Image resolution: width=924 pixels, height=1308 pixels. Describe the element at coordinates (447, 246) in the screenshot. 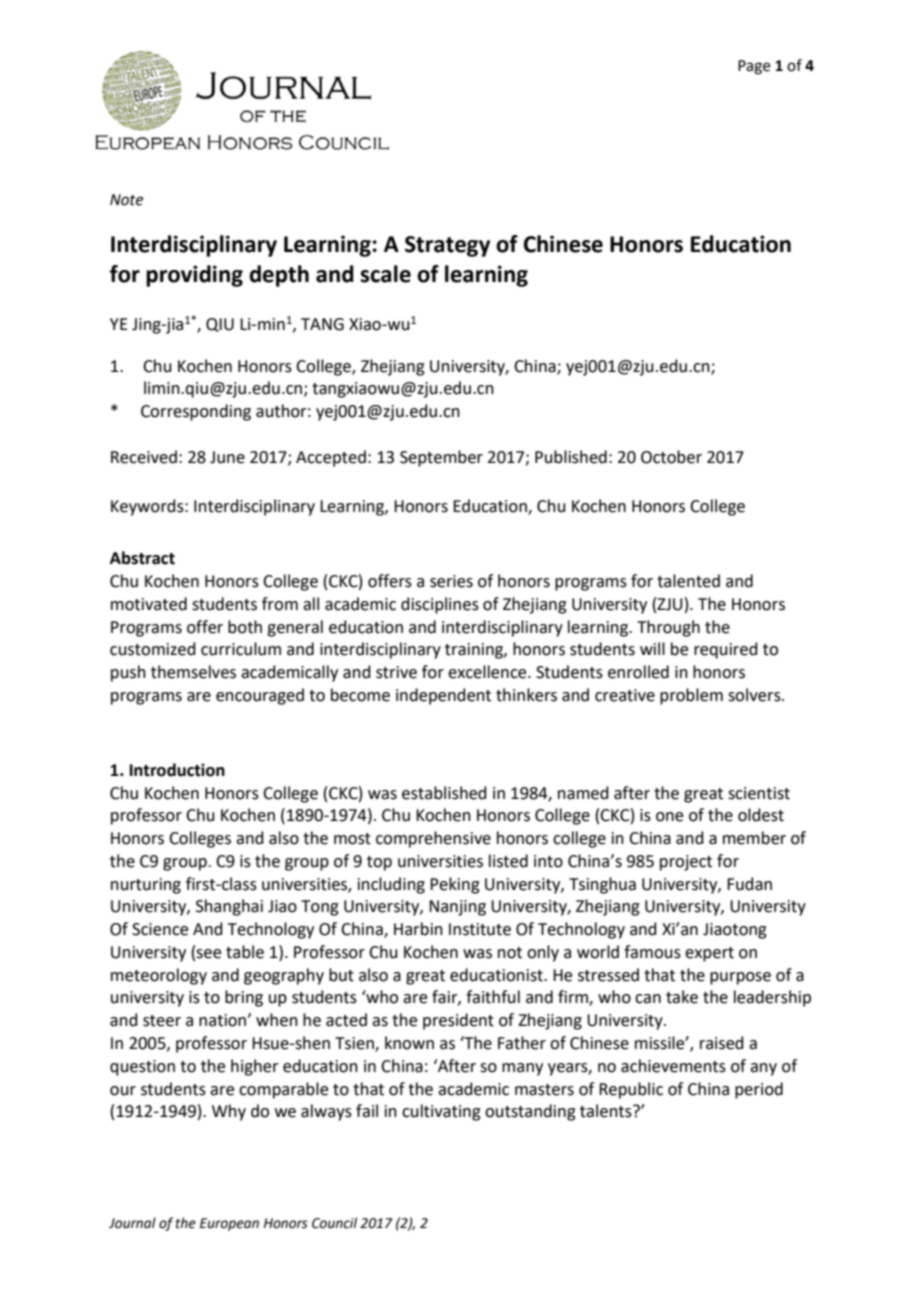

I see `Strategy` at that location.
